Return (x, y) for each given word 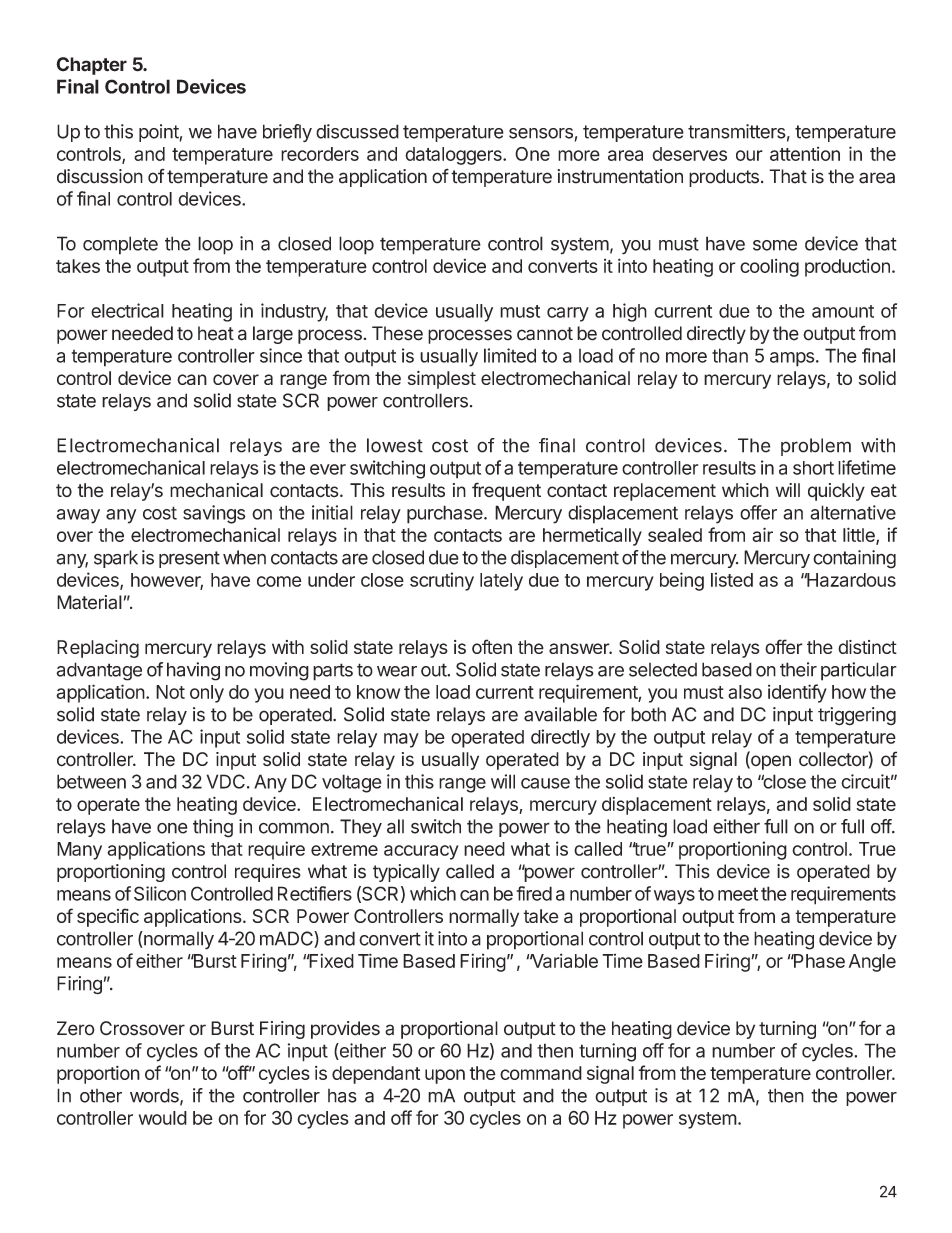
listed (732, 579)
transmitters (737, 131)
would (163, 1118)
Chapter (91, 66)
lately (501, 582)
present (189, 559)
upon (445, 1076)
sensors (541, 133)
